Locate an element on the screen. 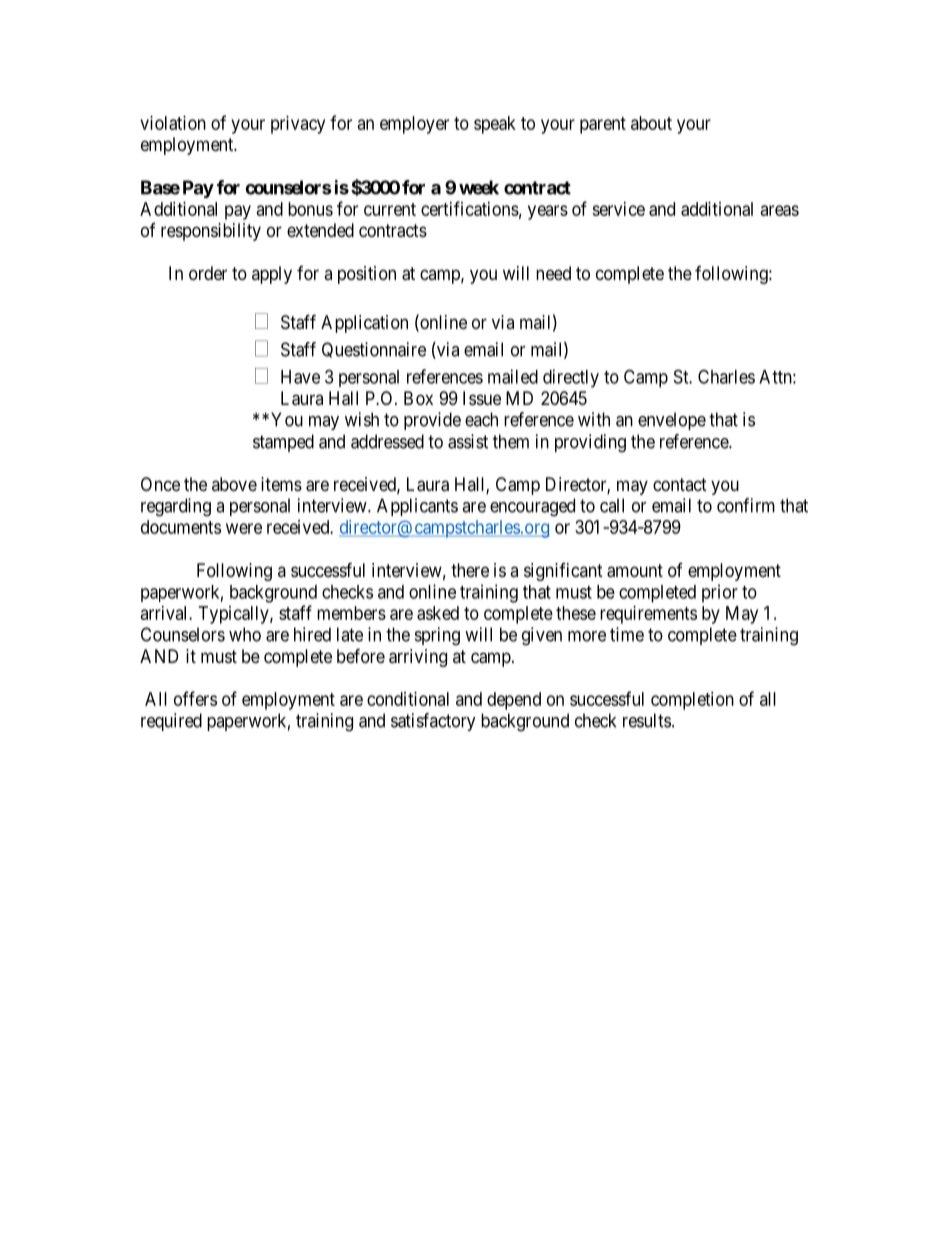  confirm is located at coordinates (746, 505).
